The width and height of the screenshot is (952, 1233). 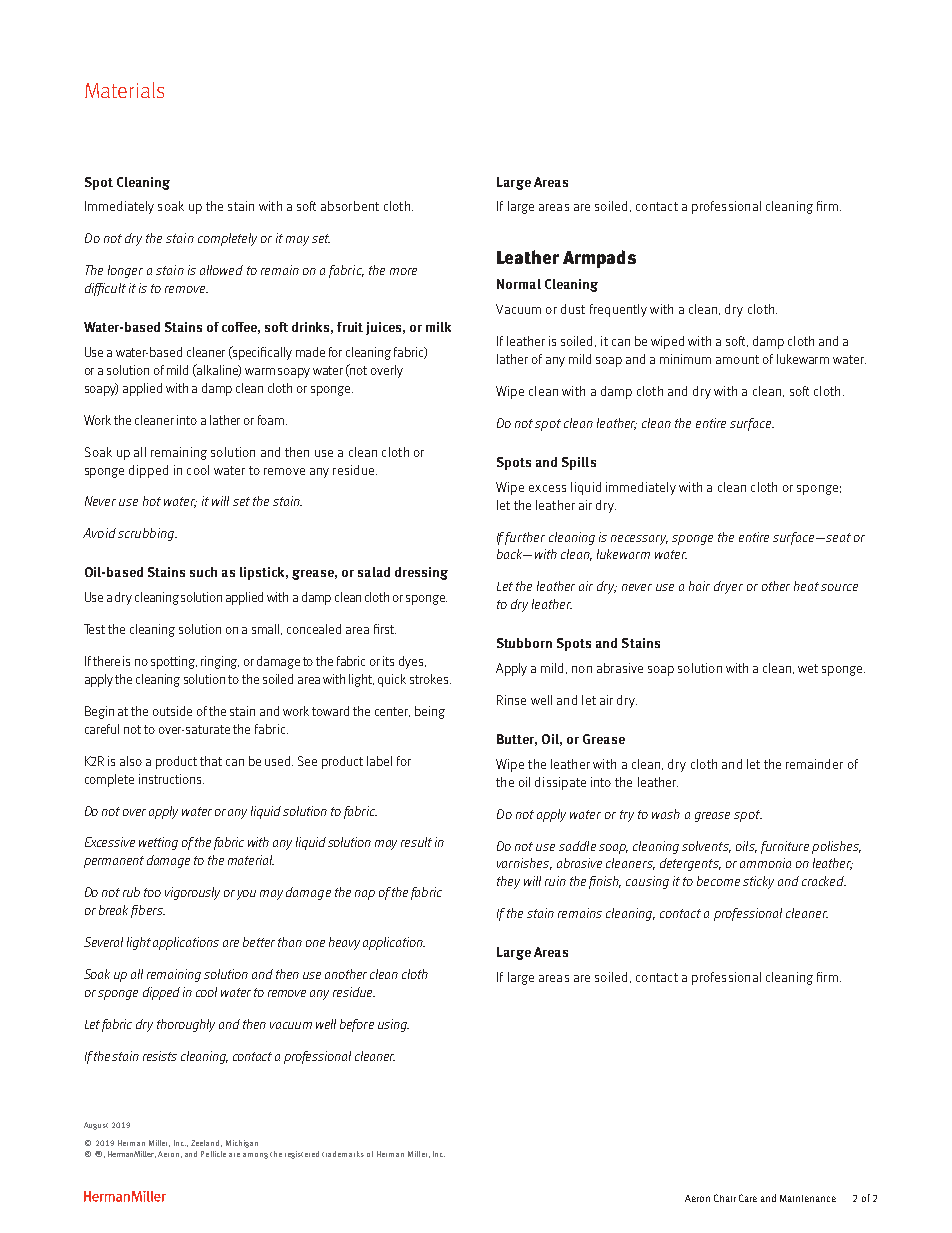 What do you see at coordinates (579, 463) in the screenshot?
I see `Spills` at bounding box center [579, 463].
